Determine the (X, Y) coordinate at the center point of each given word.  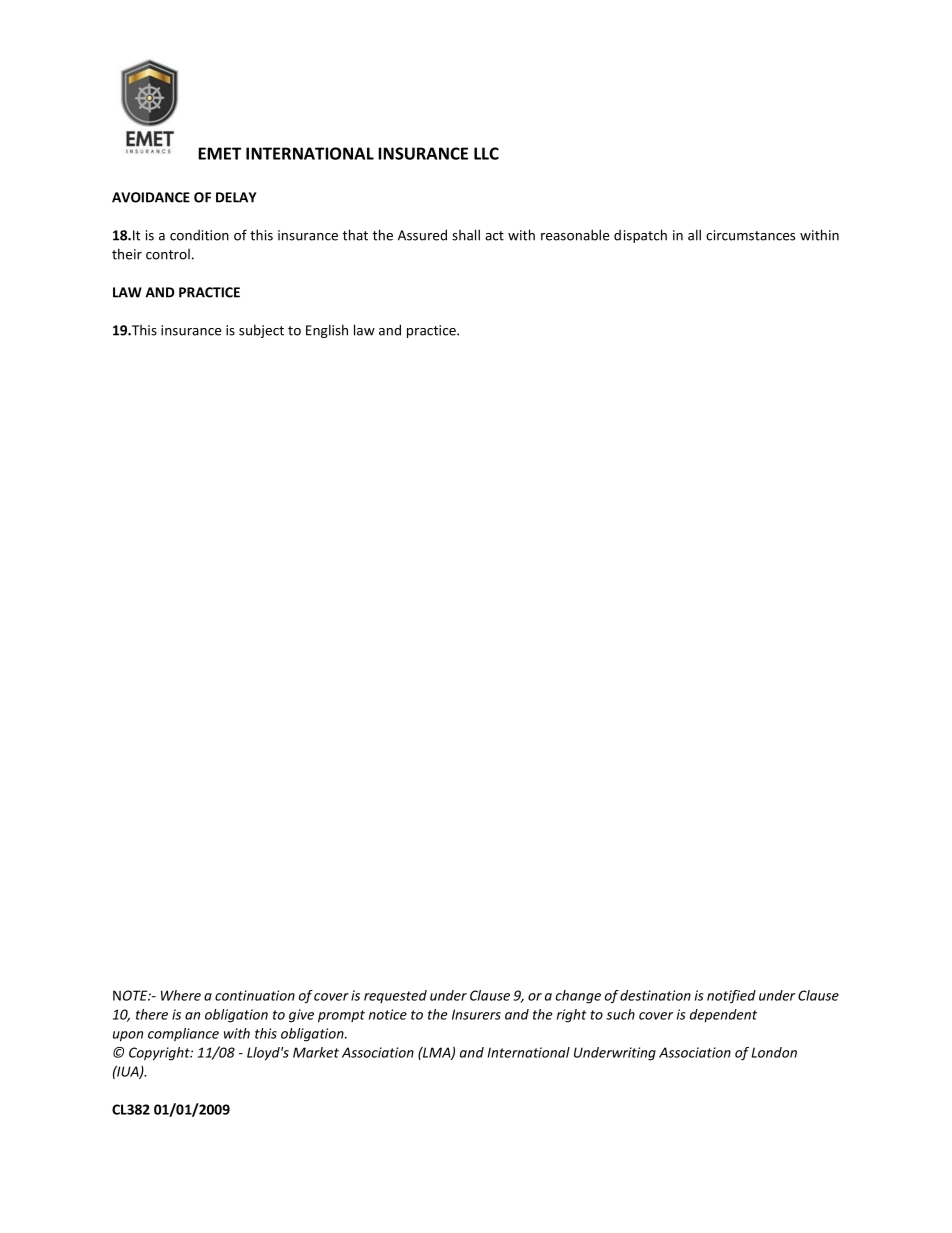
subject (261, 331)
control (168, 254)
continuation (255, 995)
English (327, 331)
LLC (486, 153)
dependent (723, 1016)
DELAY (236, 197)
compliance (183, 1034)
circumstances (750, 235)
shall (466, 235)
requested (395, 996)
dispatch (640, 236)
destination (655, 995)
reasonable (575, 235)
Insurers (476, 1014)
